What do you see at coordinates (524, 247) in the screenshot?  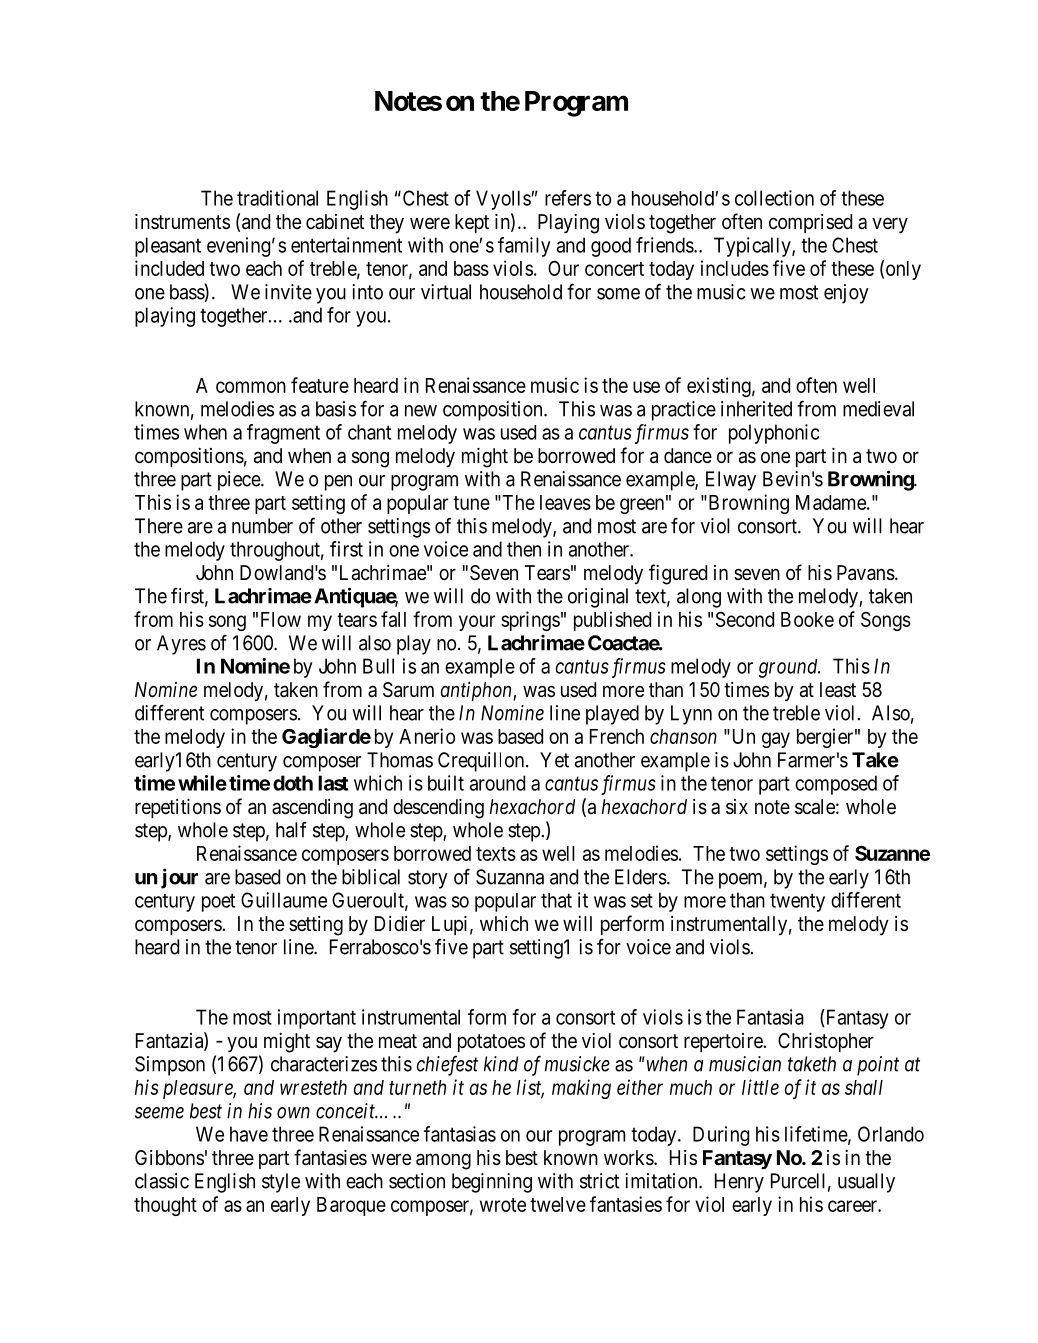 I see `family` at bounding box center [524, 247].
